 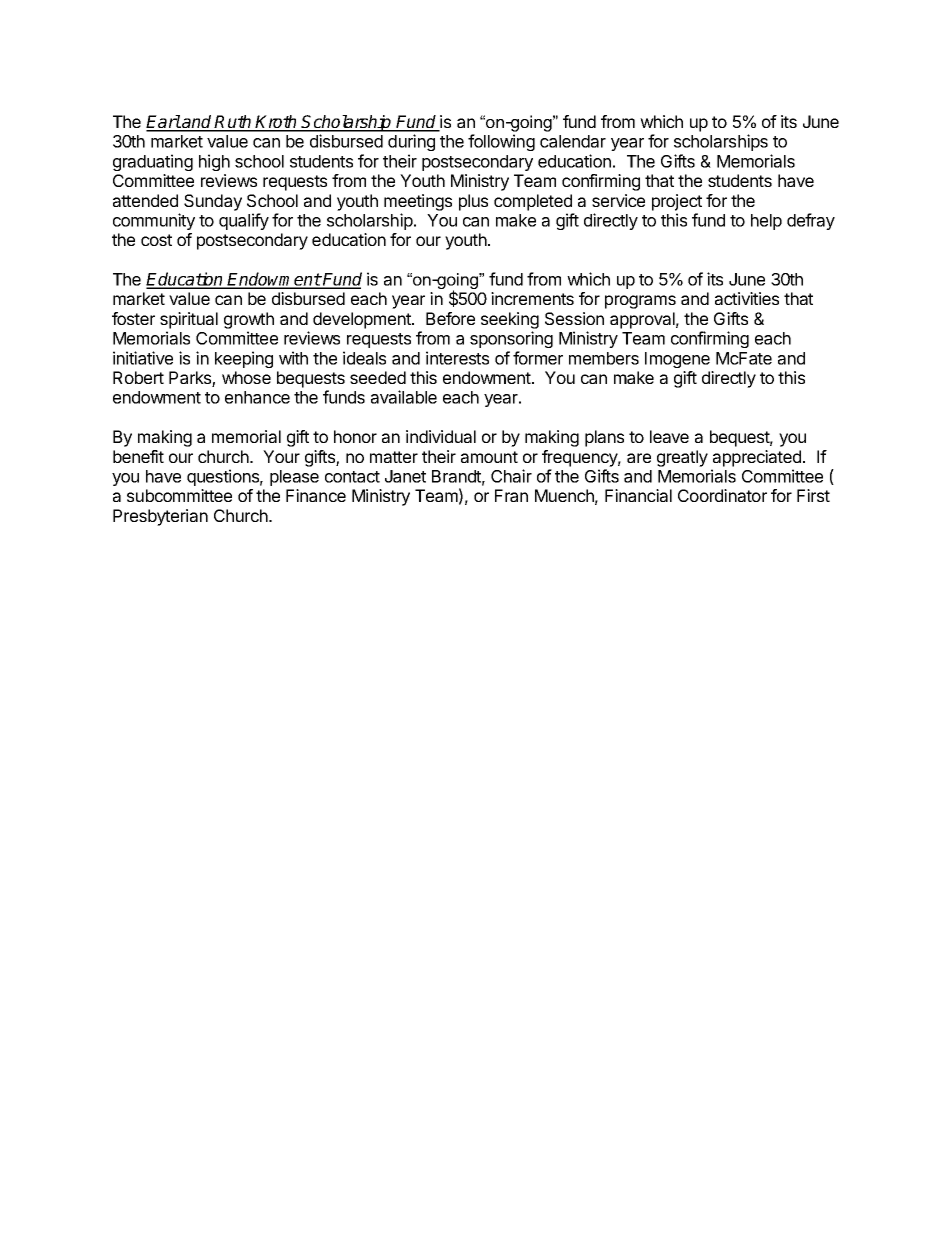 What do you see at coordinates (747, 298) in the image?
I see `activities` at bounding box center [747, 298].
